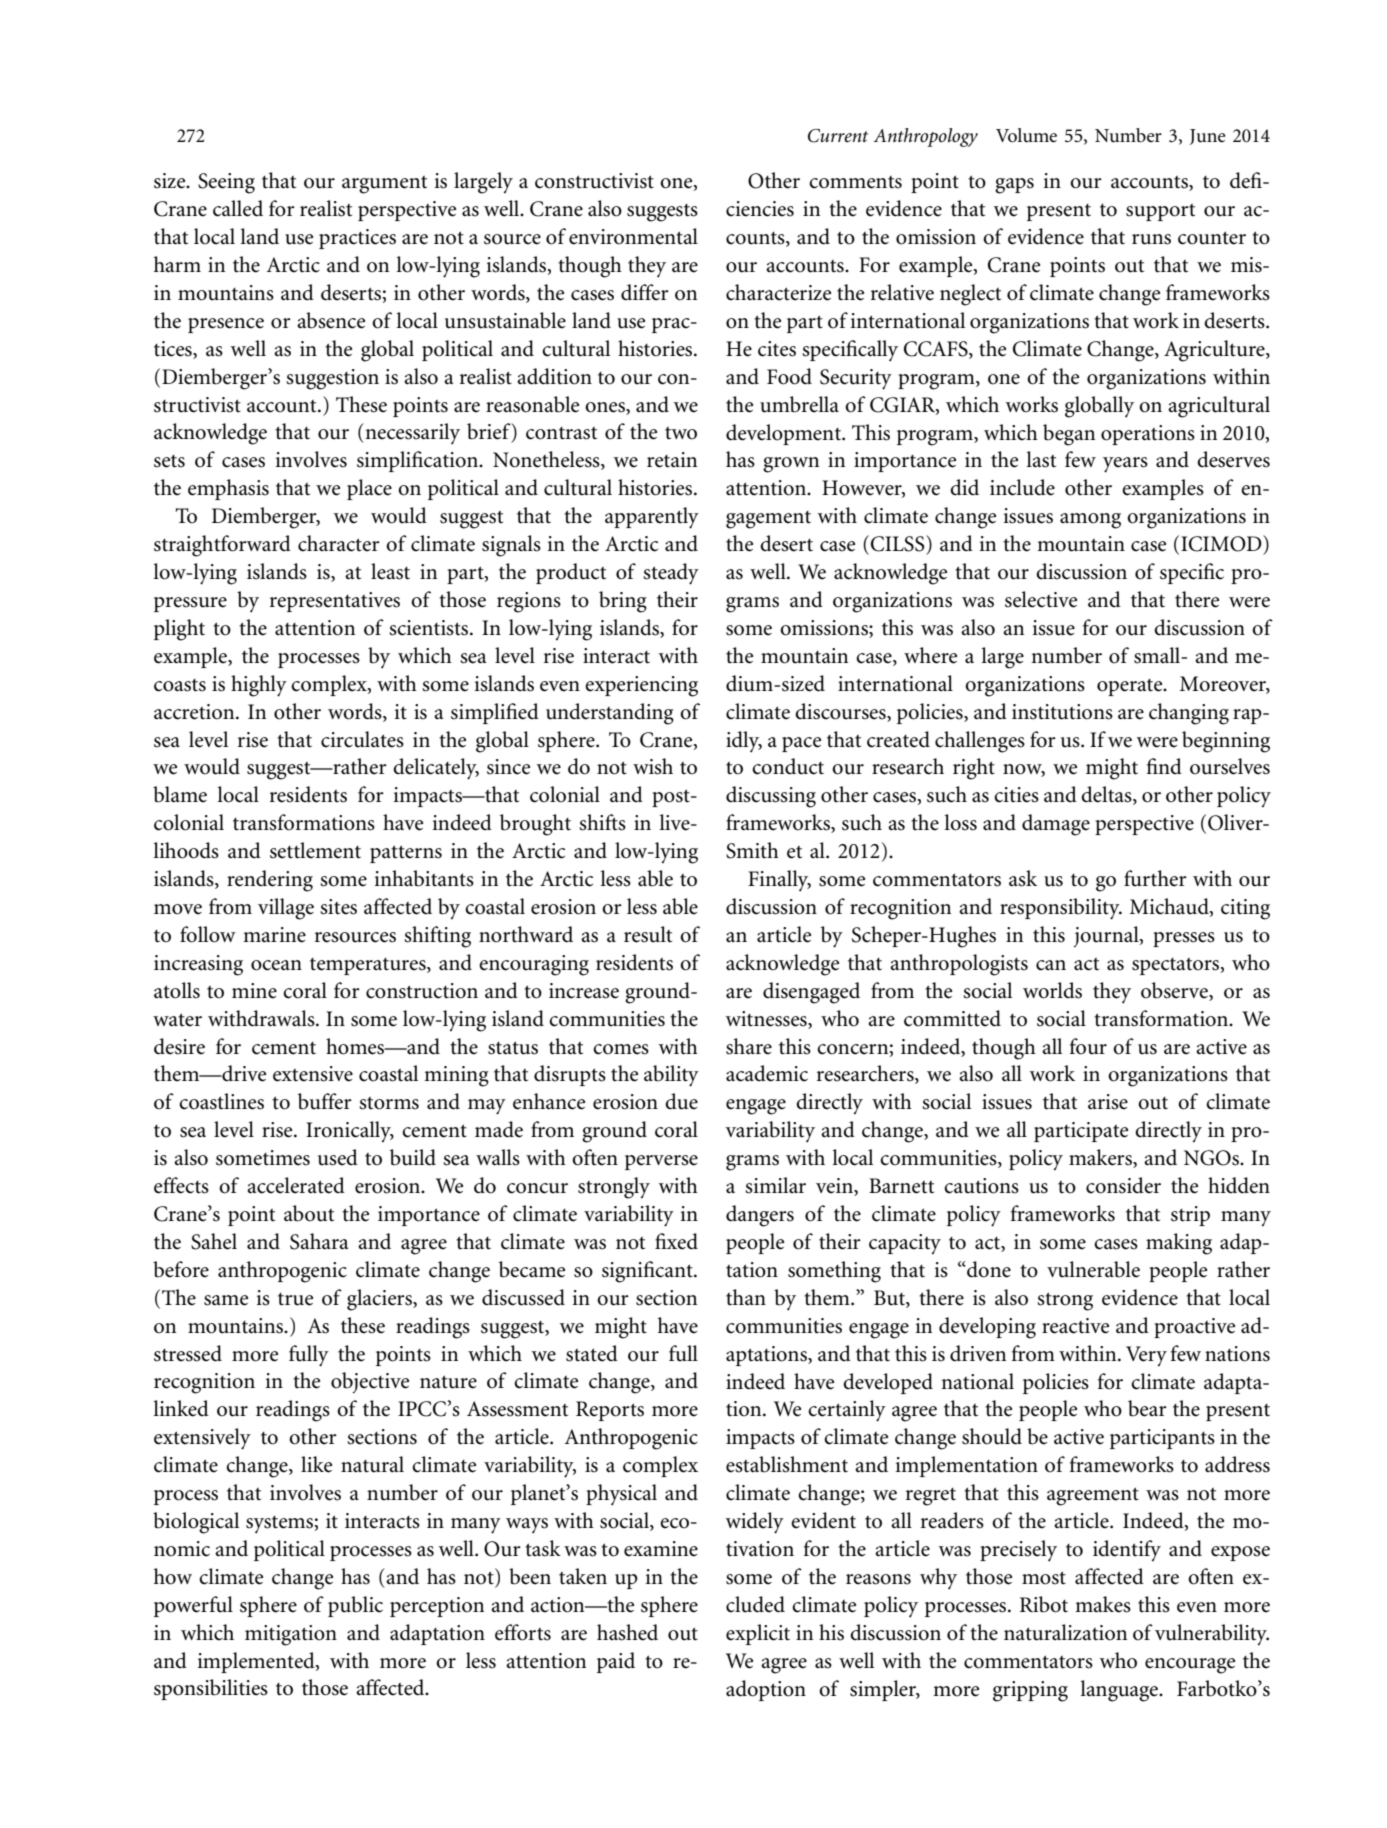 The height and width of the image is (1828, 1387). What do you see at coordinates (1131, 687) in the image?
I see `operate` at bounding box center [1131, 687].
